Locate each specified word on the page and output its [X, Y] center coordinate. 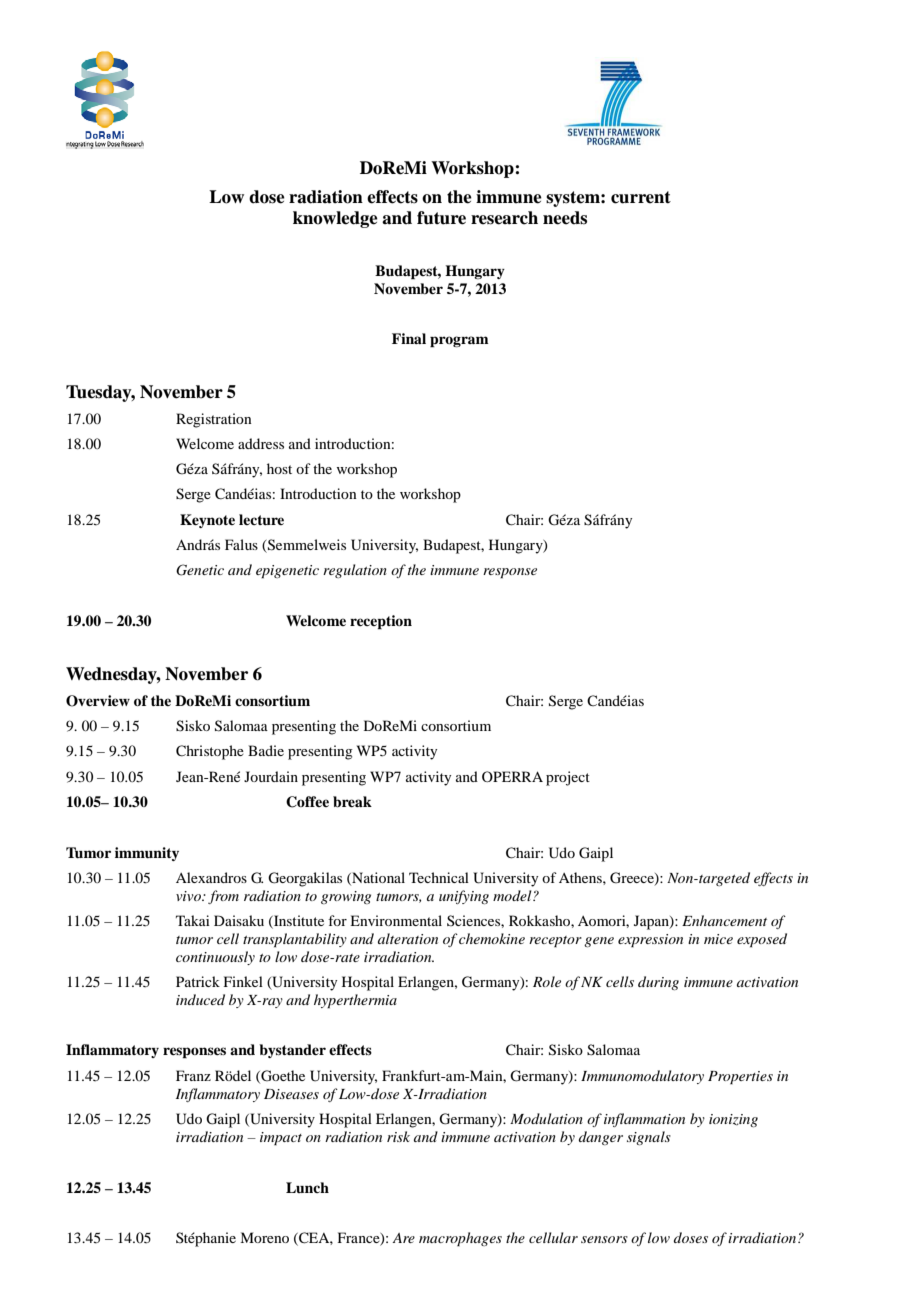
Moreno [264, 1237]
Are [403, 1238]
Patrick [198, 981]
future [441, 218]
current [641, 197]
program [459, 342]
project [568, 778]
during [658, 983]
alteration [408, 938]
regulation [355, 571]
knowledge [335, 219]
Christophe [210, 752]
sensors [604, 1239]
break [352, 802]
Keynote [207, 521]
